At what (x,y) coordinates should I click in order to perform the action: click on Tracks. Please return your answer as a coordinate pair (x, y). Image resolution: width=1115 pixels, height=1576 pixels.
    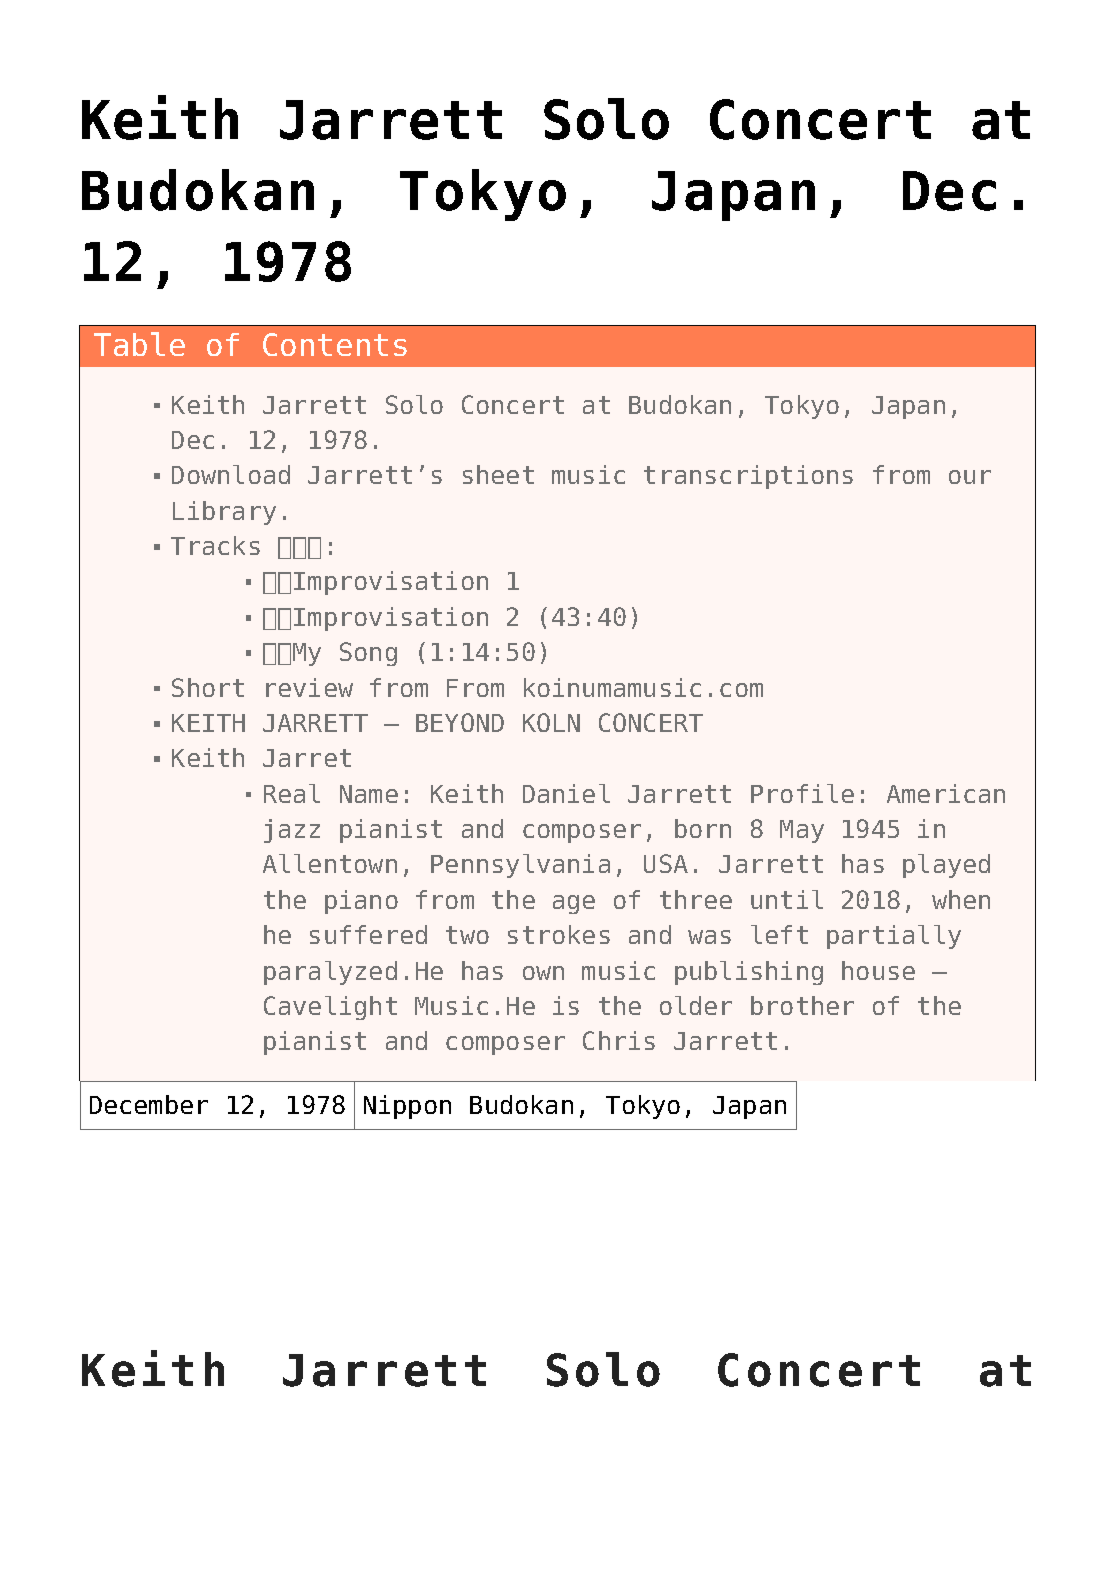
    Looking at the image, I should click on (215, 545).
